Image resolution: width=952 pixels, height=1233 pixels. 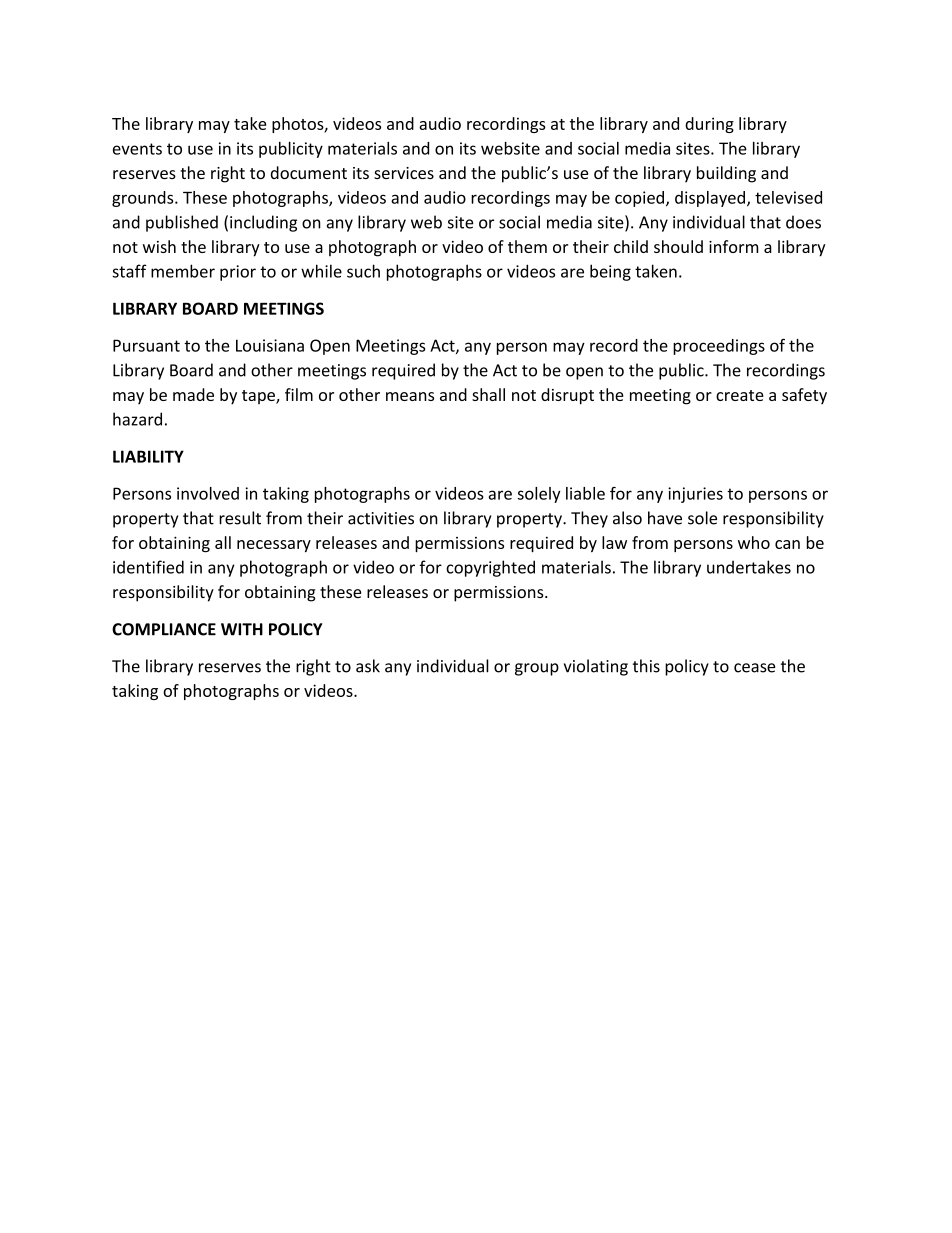 What do you see at coordinates (404, 173) in the screenshot?
I see `services` at bounding box center [404, 173].
